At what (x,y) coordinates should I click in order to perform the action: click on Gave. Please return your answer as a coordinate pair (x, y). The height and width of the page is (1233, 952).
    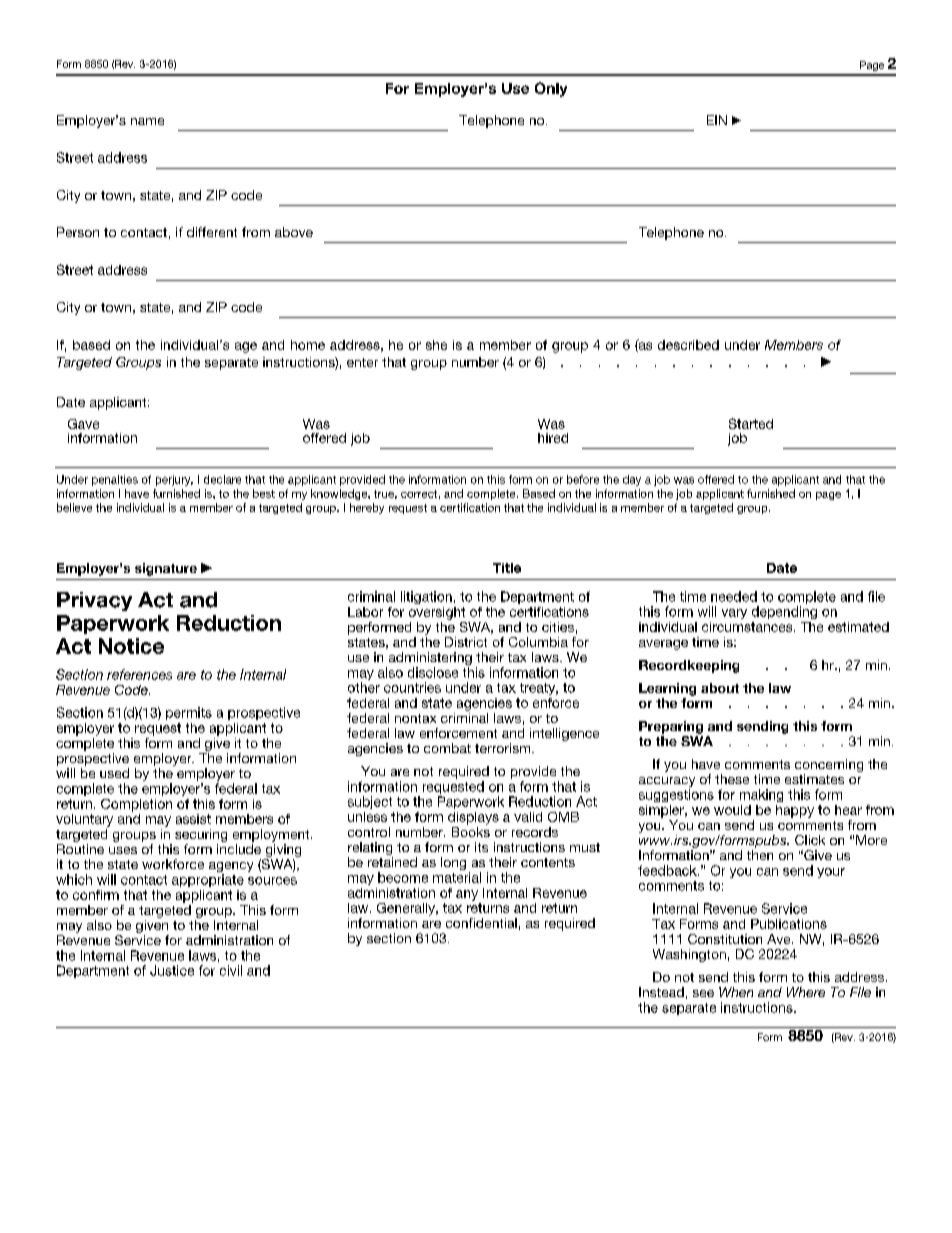
    Looking at the image, I should click on (83, 424).
